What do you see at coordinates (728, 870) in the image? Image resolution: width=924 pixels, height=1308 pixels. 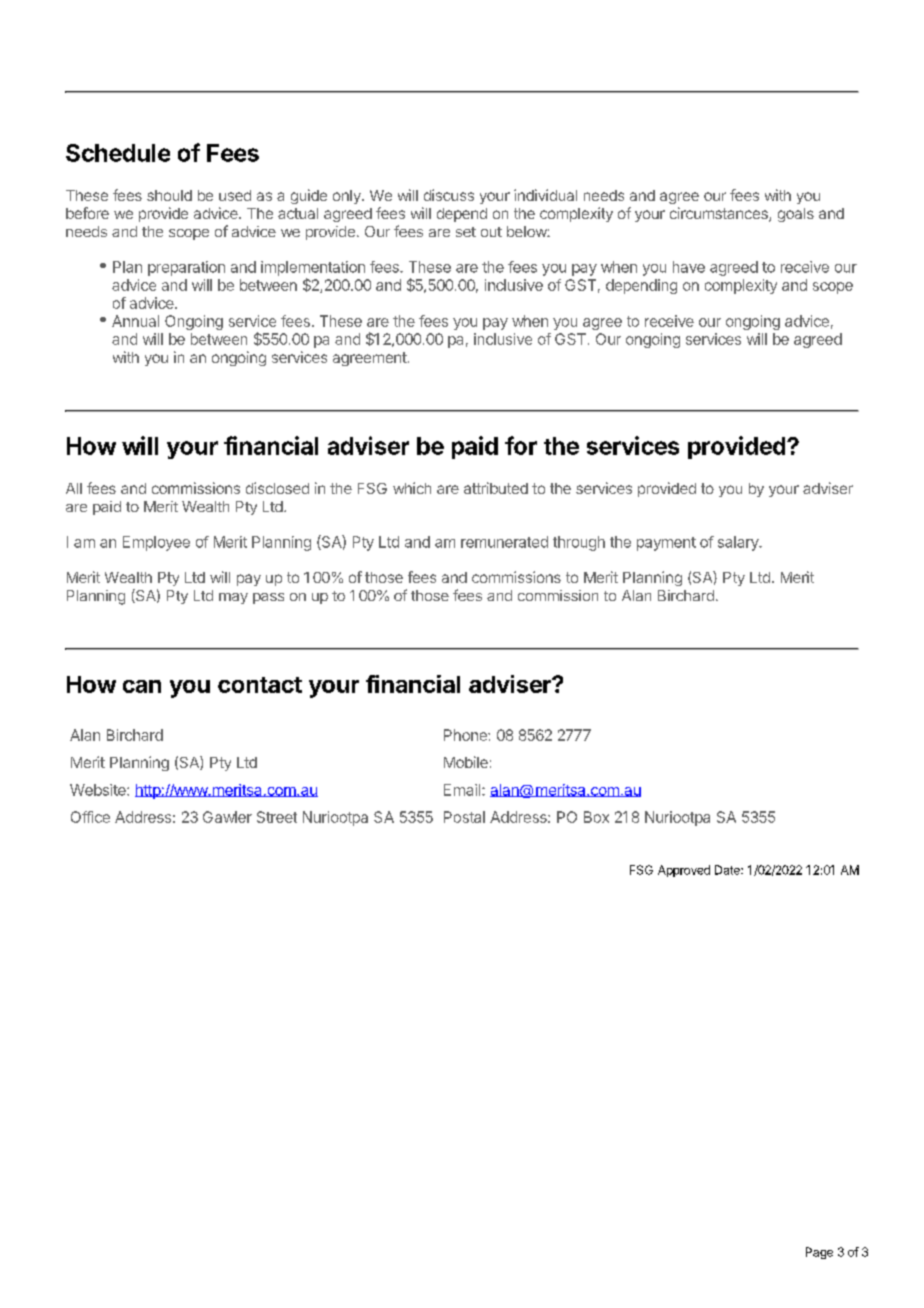 I see `Date` at bounding box center [728, 870].
